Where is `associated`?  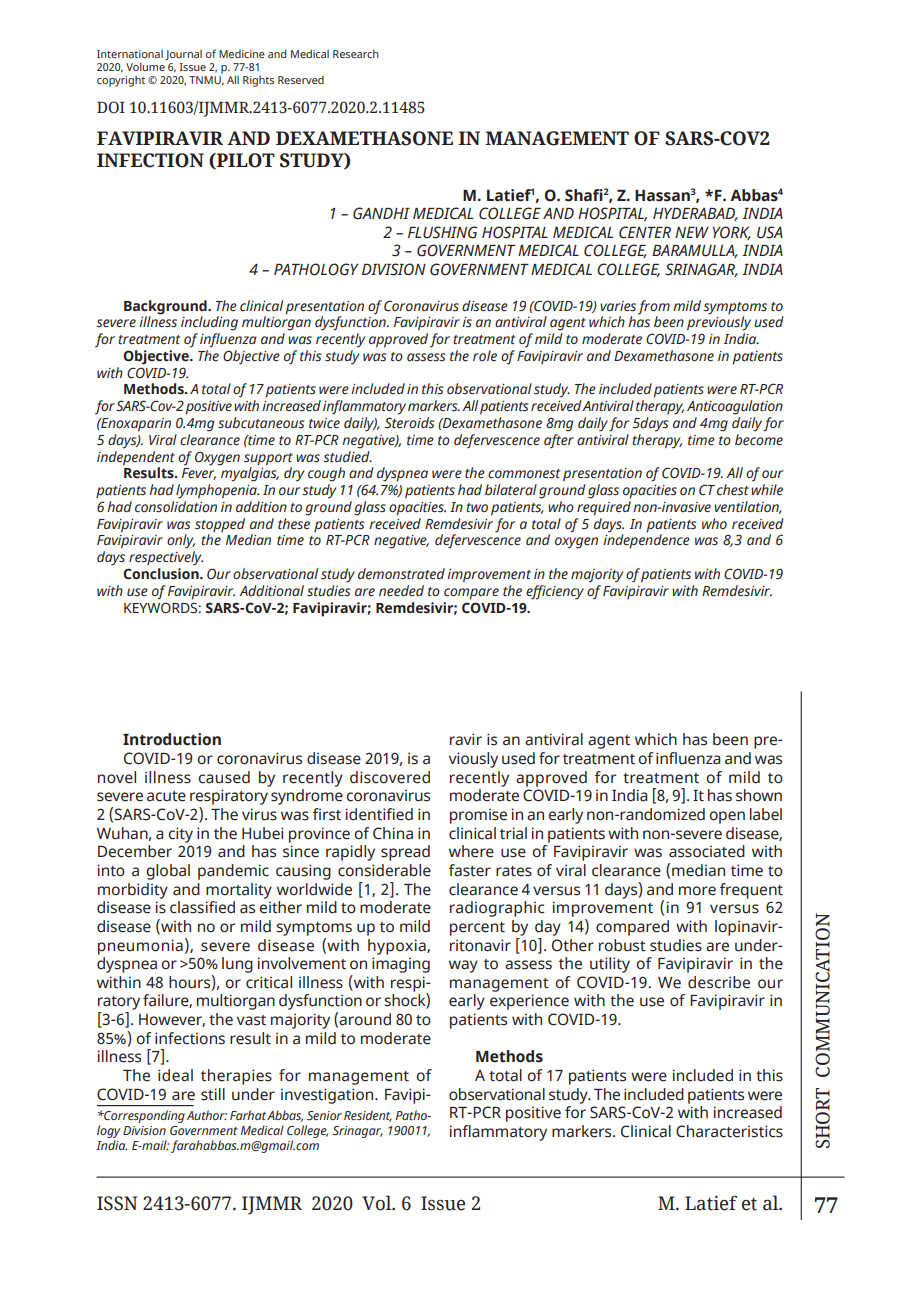 associated is located at coordinates (707, 851).
